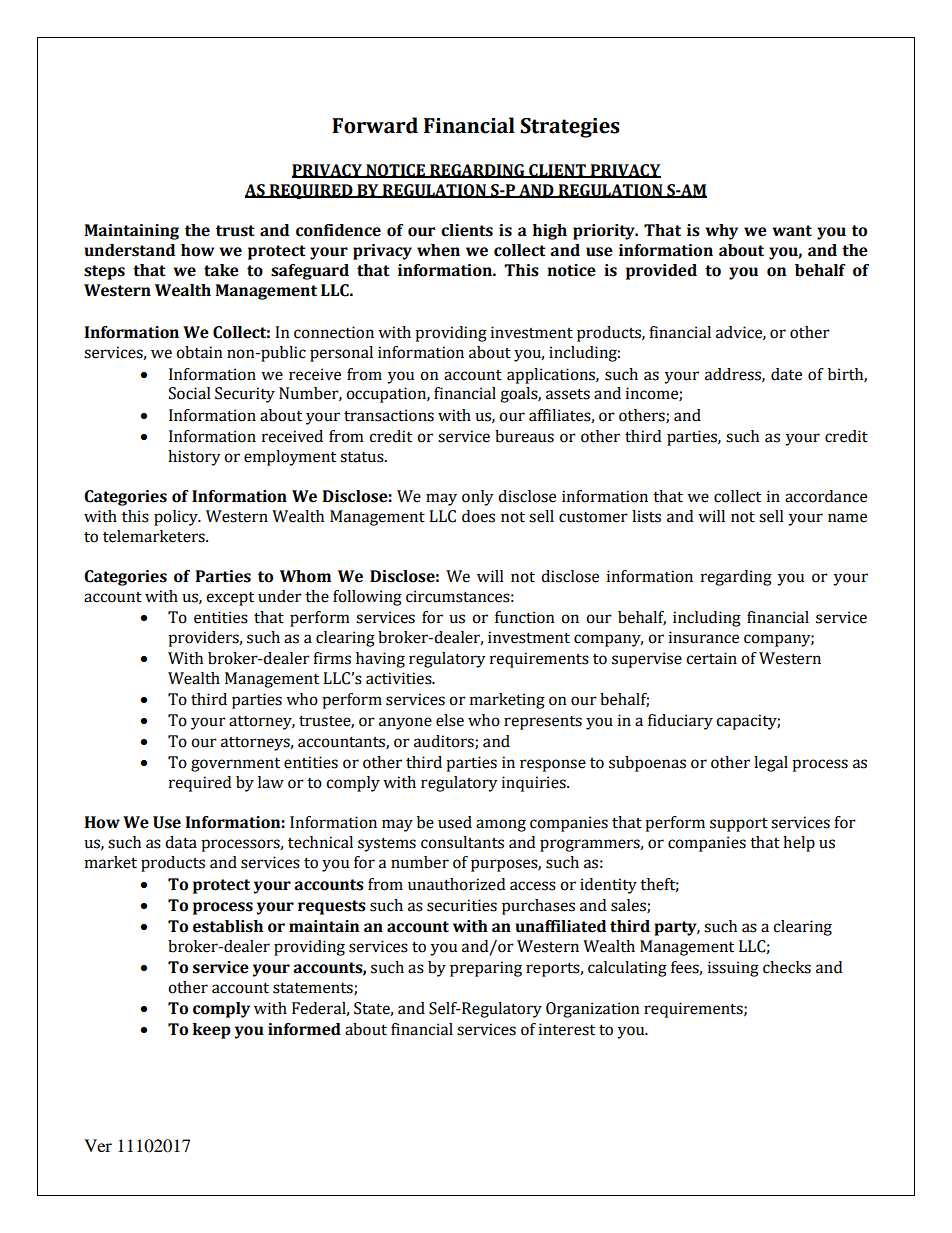 The height and width of the screenshot is (1233, 952). What do you see at coordinates (771, 764) in the screenshot?
I see `legal` at bounding box center [771, 764].
